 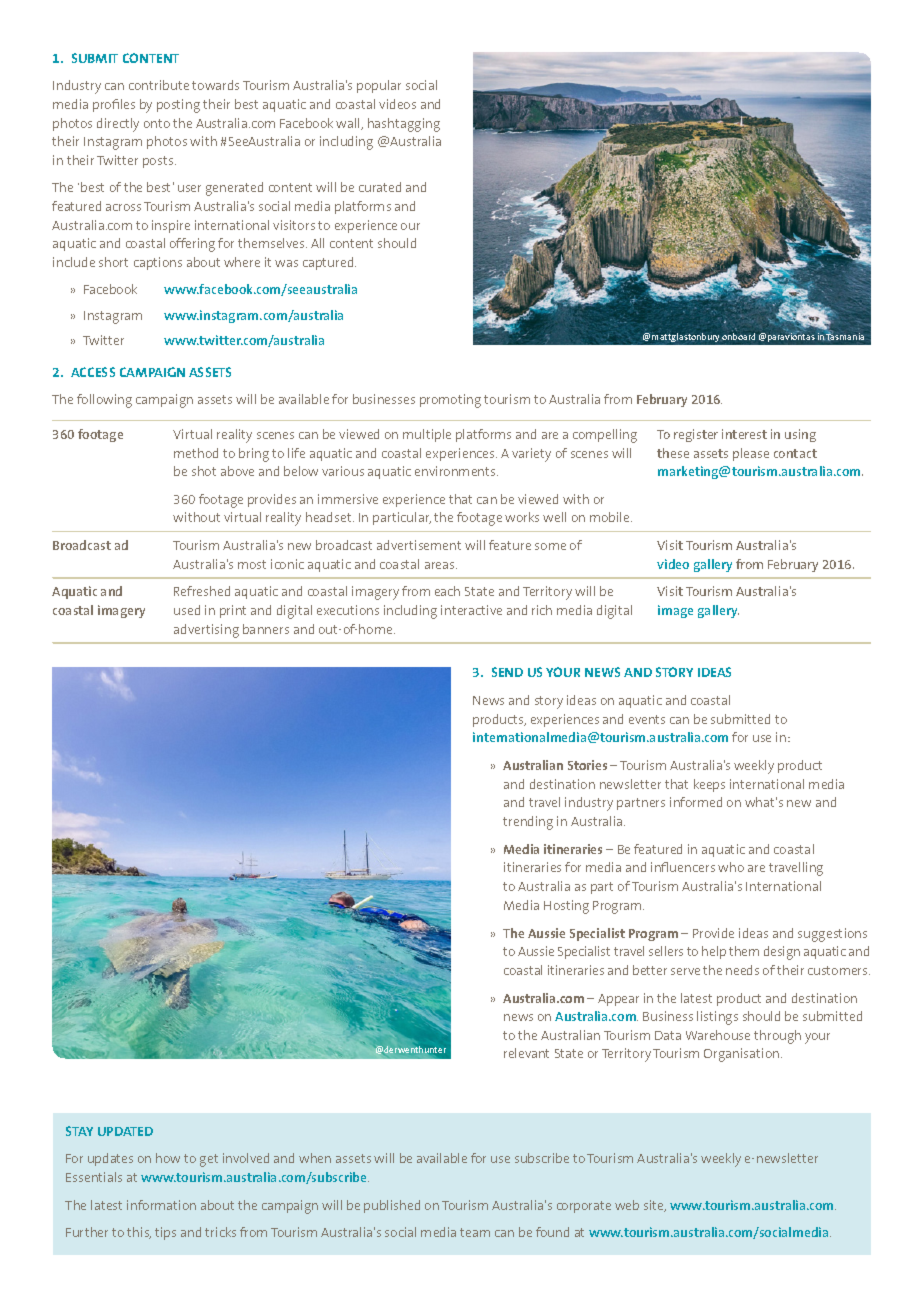 What do you see at coordinates (647, 719) in the screenshot?
I see `events` at bounding box center [647, 719].
